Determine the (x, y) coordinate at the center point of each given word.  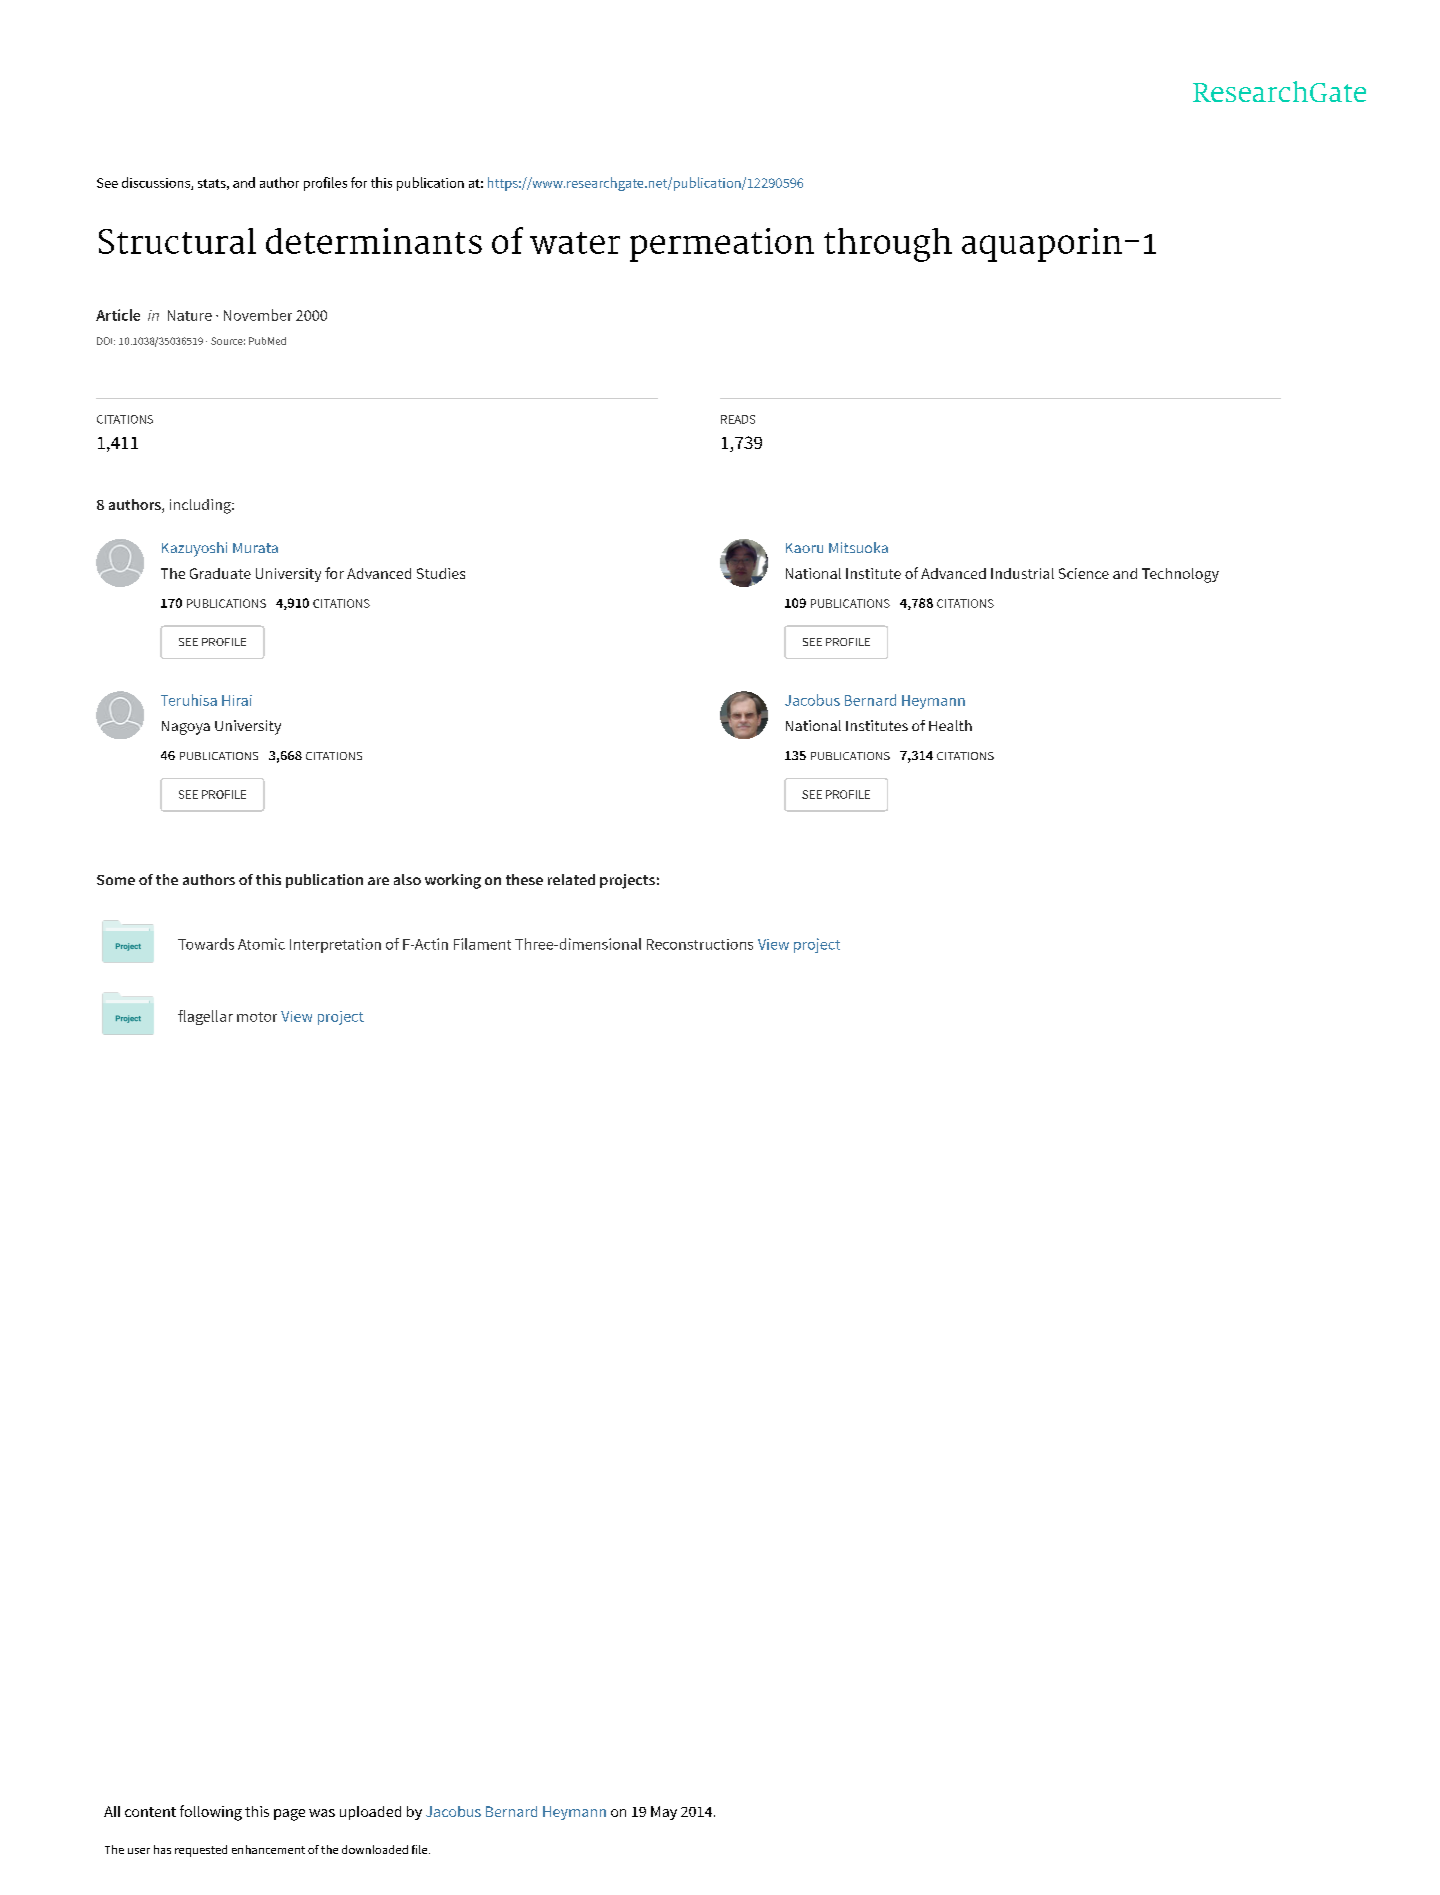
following (211, 1813)
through (888, 245)
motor (257, 1017)
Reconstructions (700, 944)
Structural (177, 241)
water (575, 243)
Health (950, 725)
